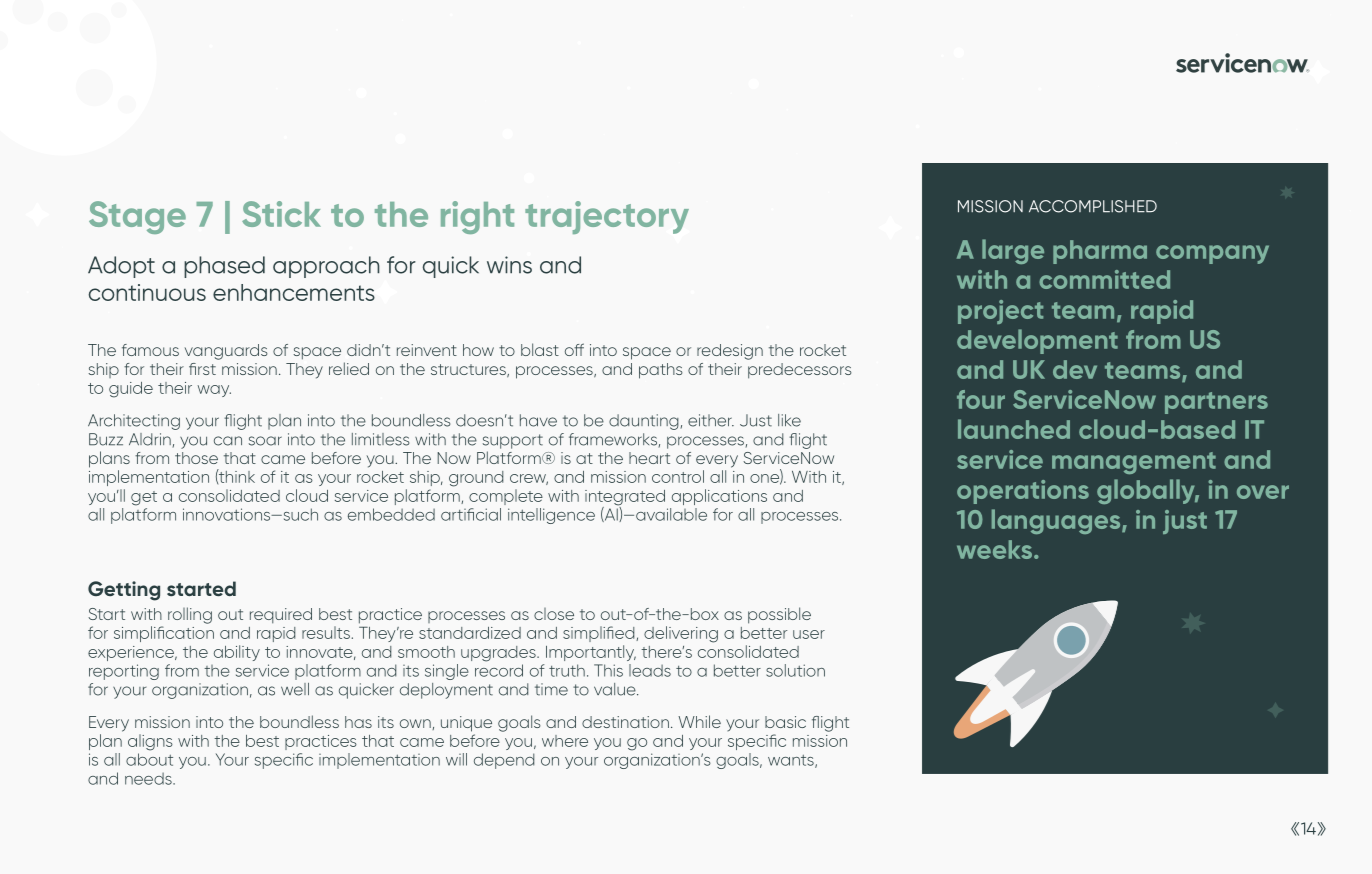 Image resolution: width=1372 pixels, height=874 pixels. Describe the element at coordinates (607, 217) in the image. I see `trajectory` at that location.
